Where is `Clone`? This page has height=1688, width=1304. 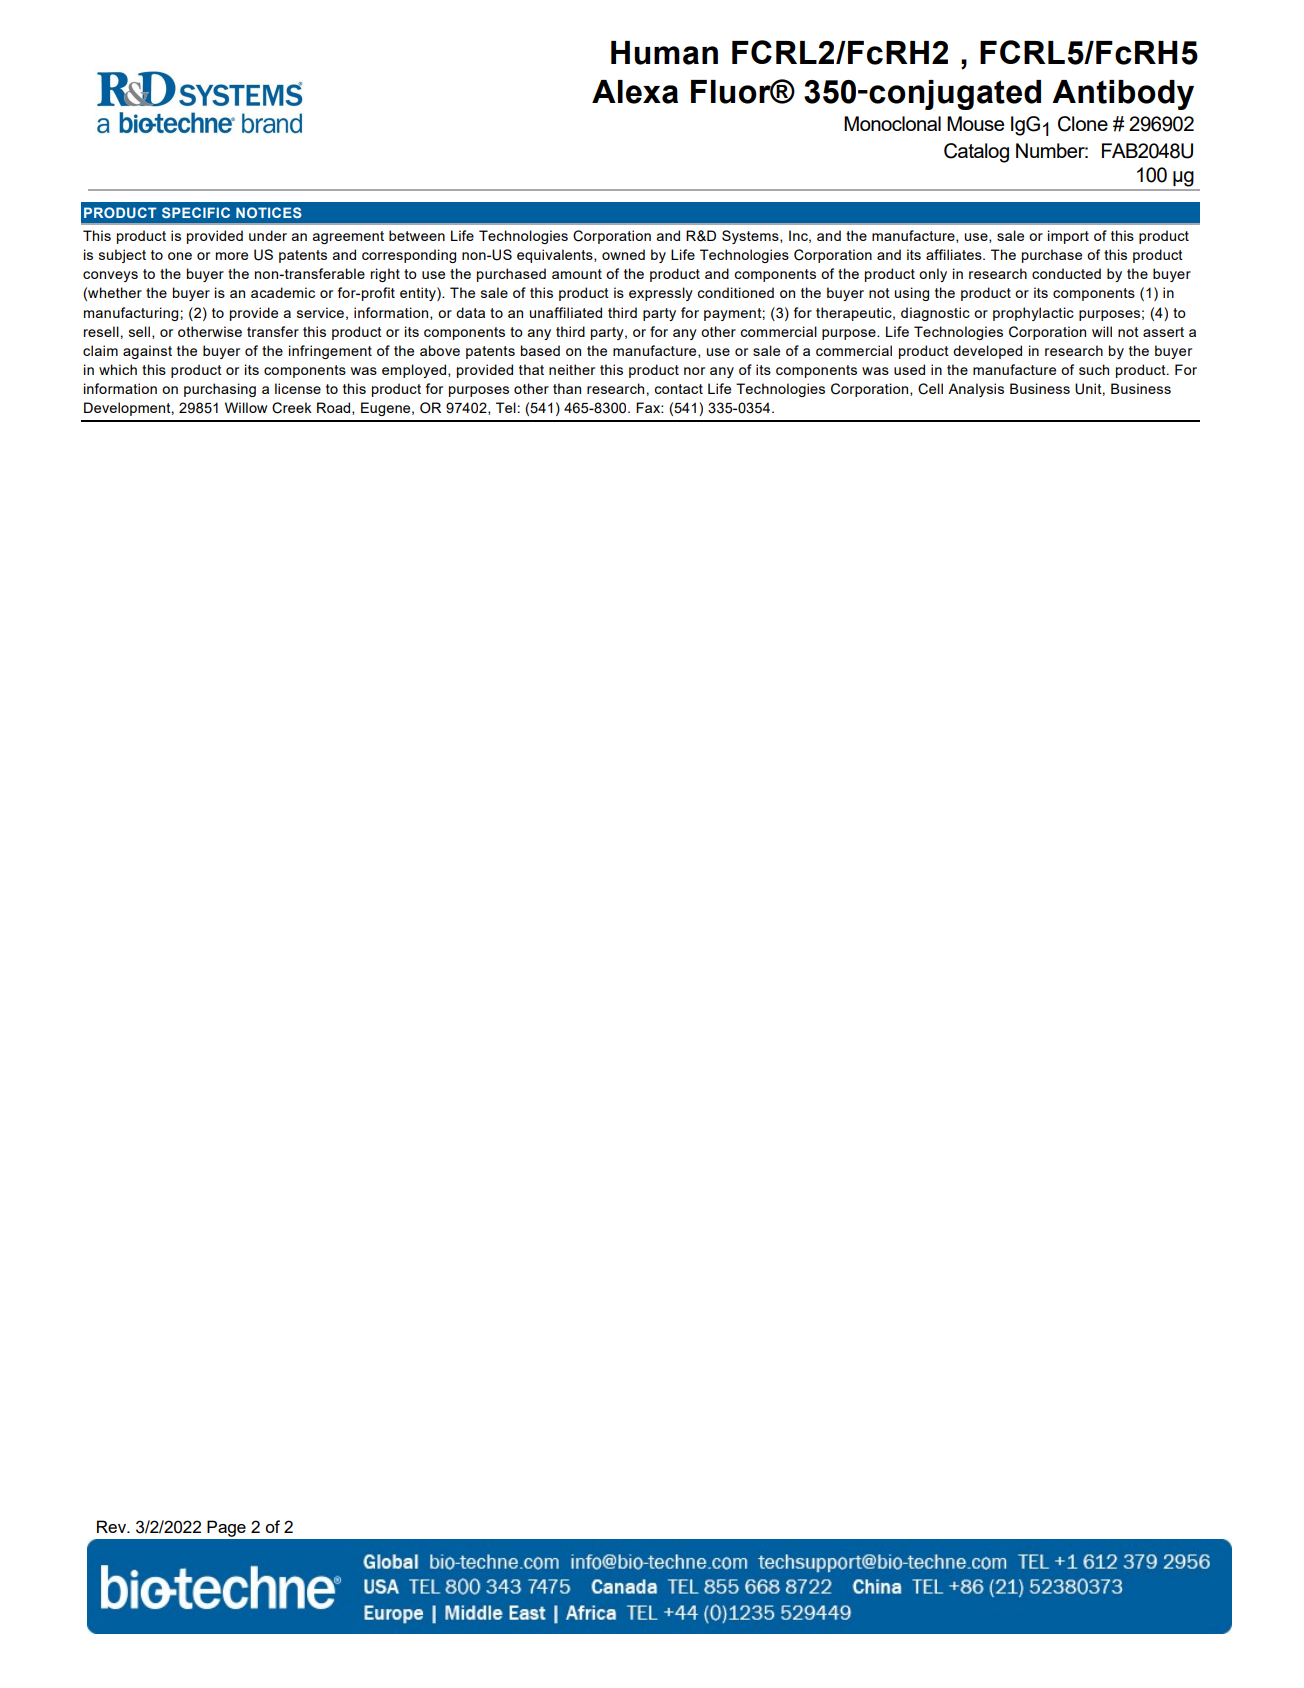
Clone is located at coordinates (1083, 124).
